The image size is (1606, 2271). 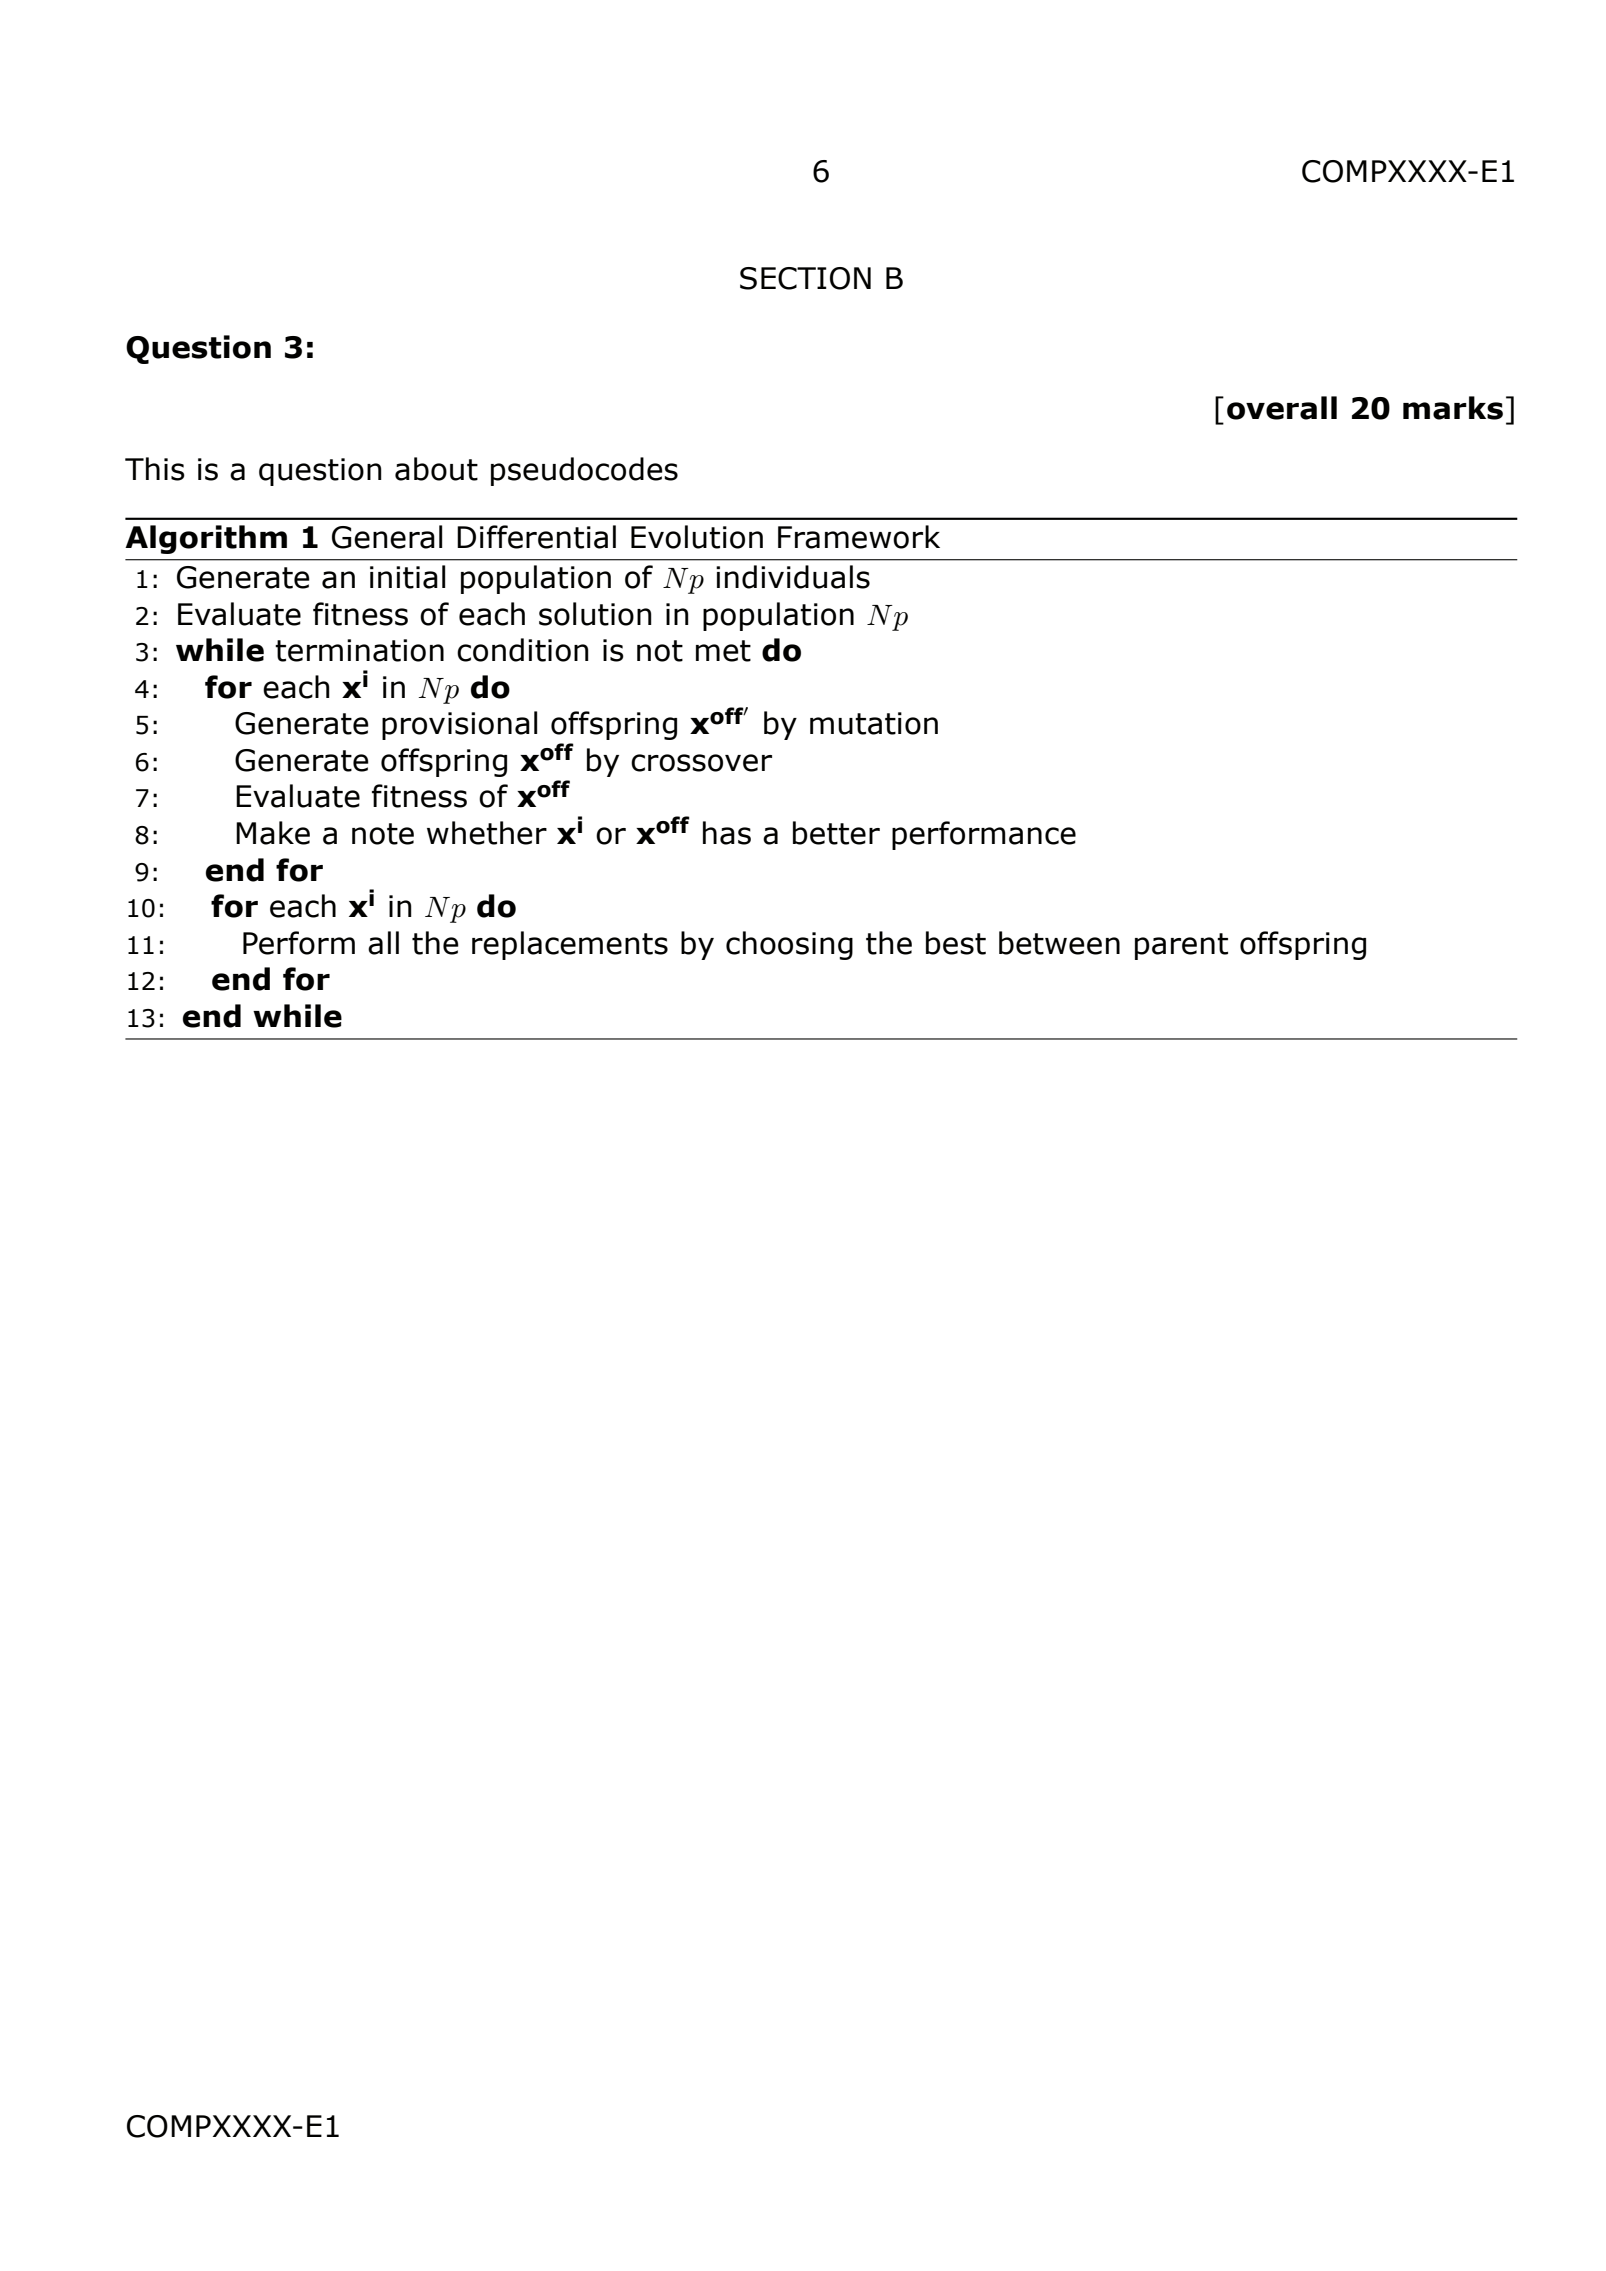 What do you see at coordinates (570, 945) in the screenshot?
I see `replacements` at bounding box center [570, 945].
